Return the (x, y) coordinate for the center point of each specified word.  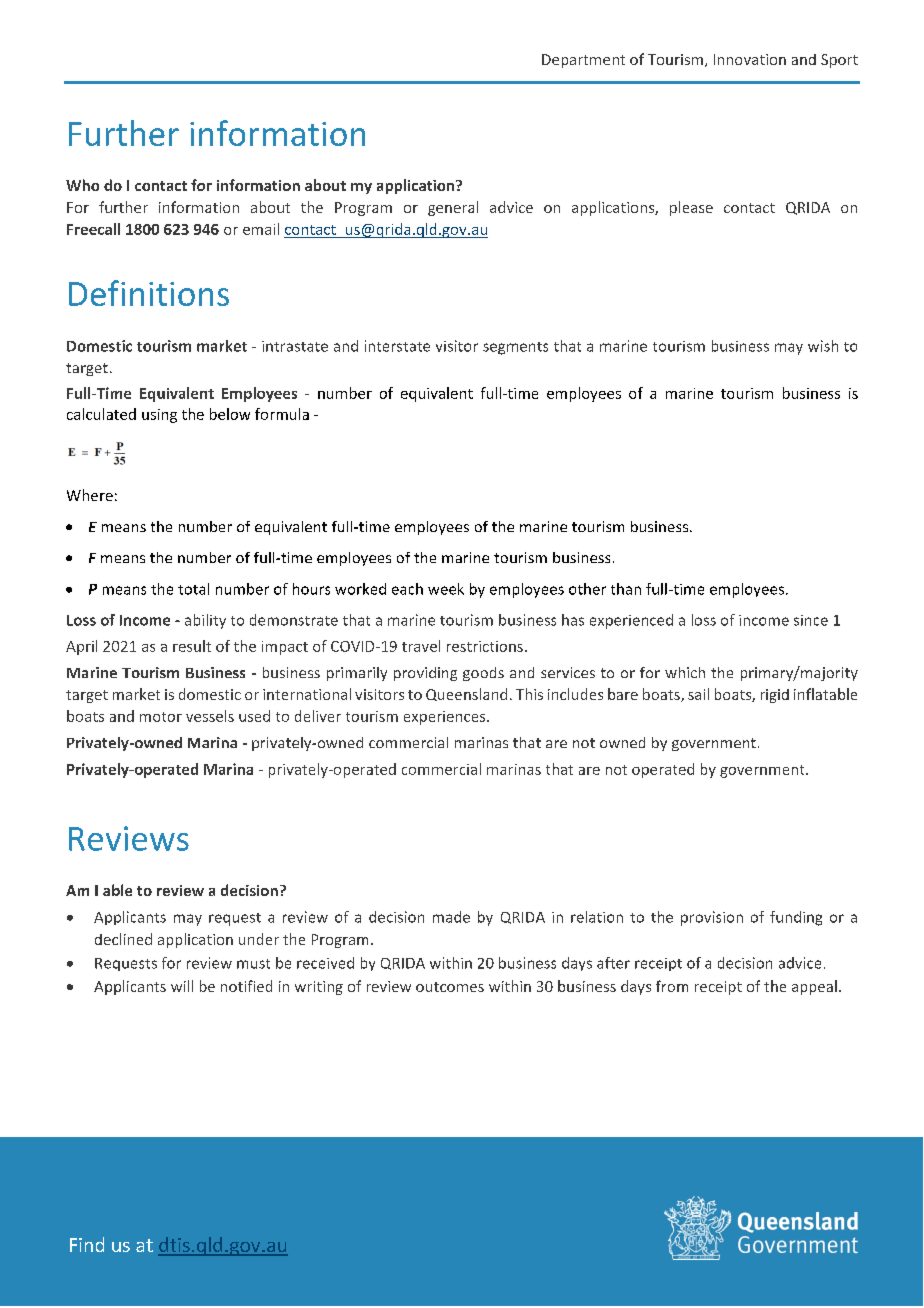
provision (712, 918)
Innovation (750, 59)
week (446, 589)
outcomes (450, 987)
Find (87, 1244)
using (159, 416)
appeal (814, 987)
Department (583, 61)
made (451, 917)
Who (82, 185)
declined (123, 939)
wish (823, 346)
